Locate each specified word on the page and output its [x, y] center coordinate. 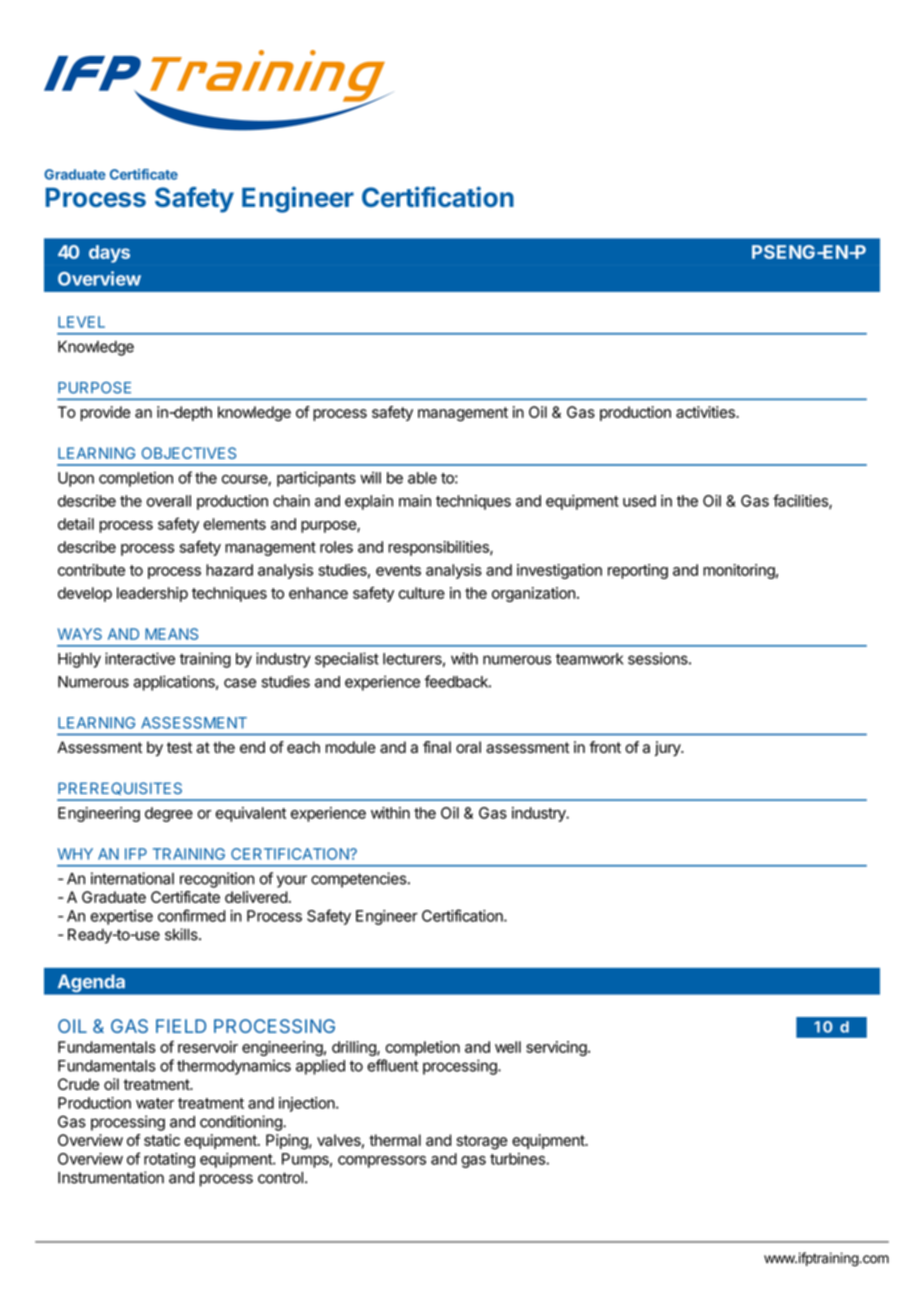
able [422, 478]
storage [481, 1142]
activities [706, 412]
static [162, 1140]
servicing [556, 1048]
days [109, 254]
